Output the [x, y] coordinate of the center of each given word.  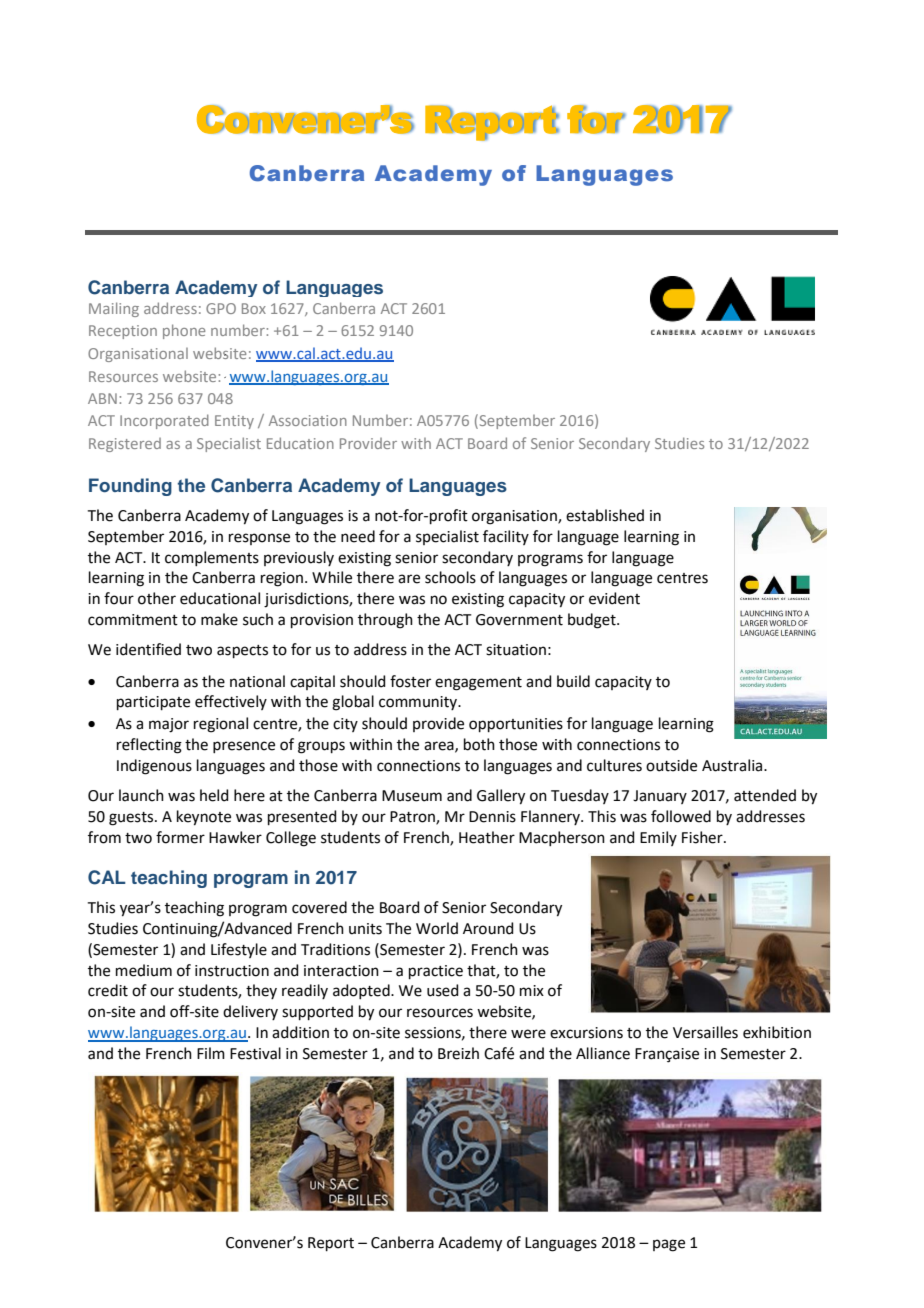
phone [184, 331]
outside [671, 765]
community [419, 703]
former [180, 837]
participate [153, 703]
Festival [255, 1053]
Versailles [705, 1032]
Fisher [703, 837]
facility [506, 537]
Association [308, 420]
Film [211, 1053]
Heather [487, 837]
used [443, 990]
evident [614, 598]
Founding [130, 487]
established [605, 515]
